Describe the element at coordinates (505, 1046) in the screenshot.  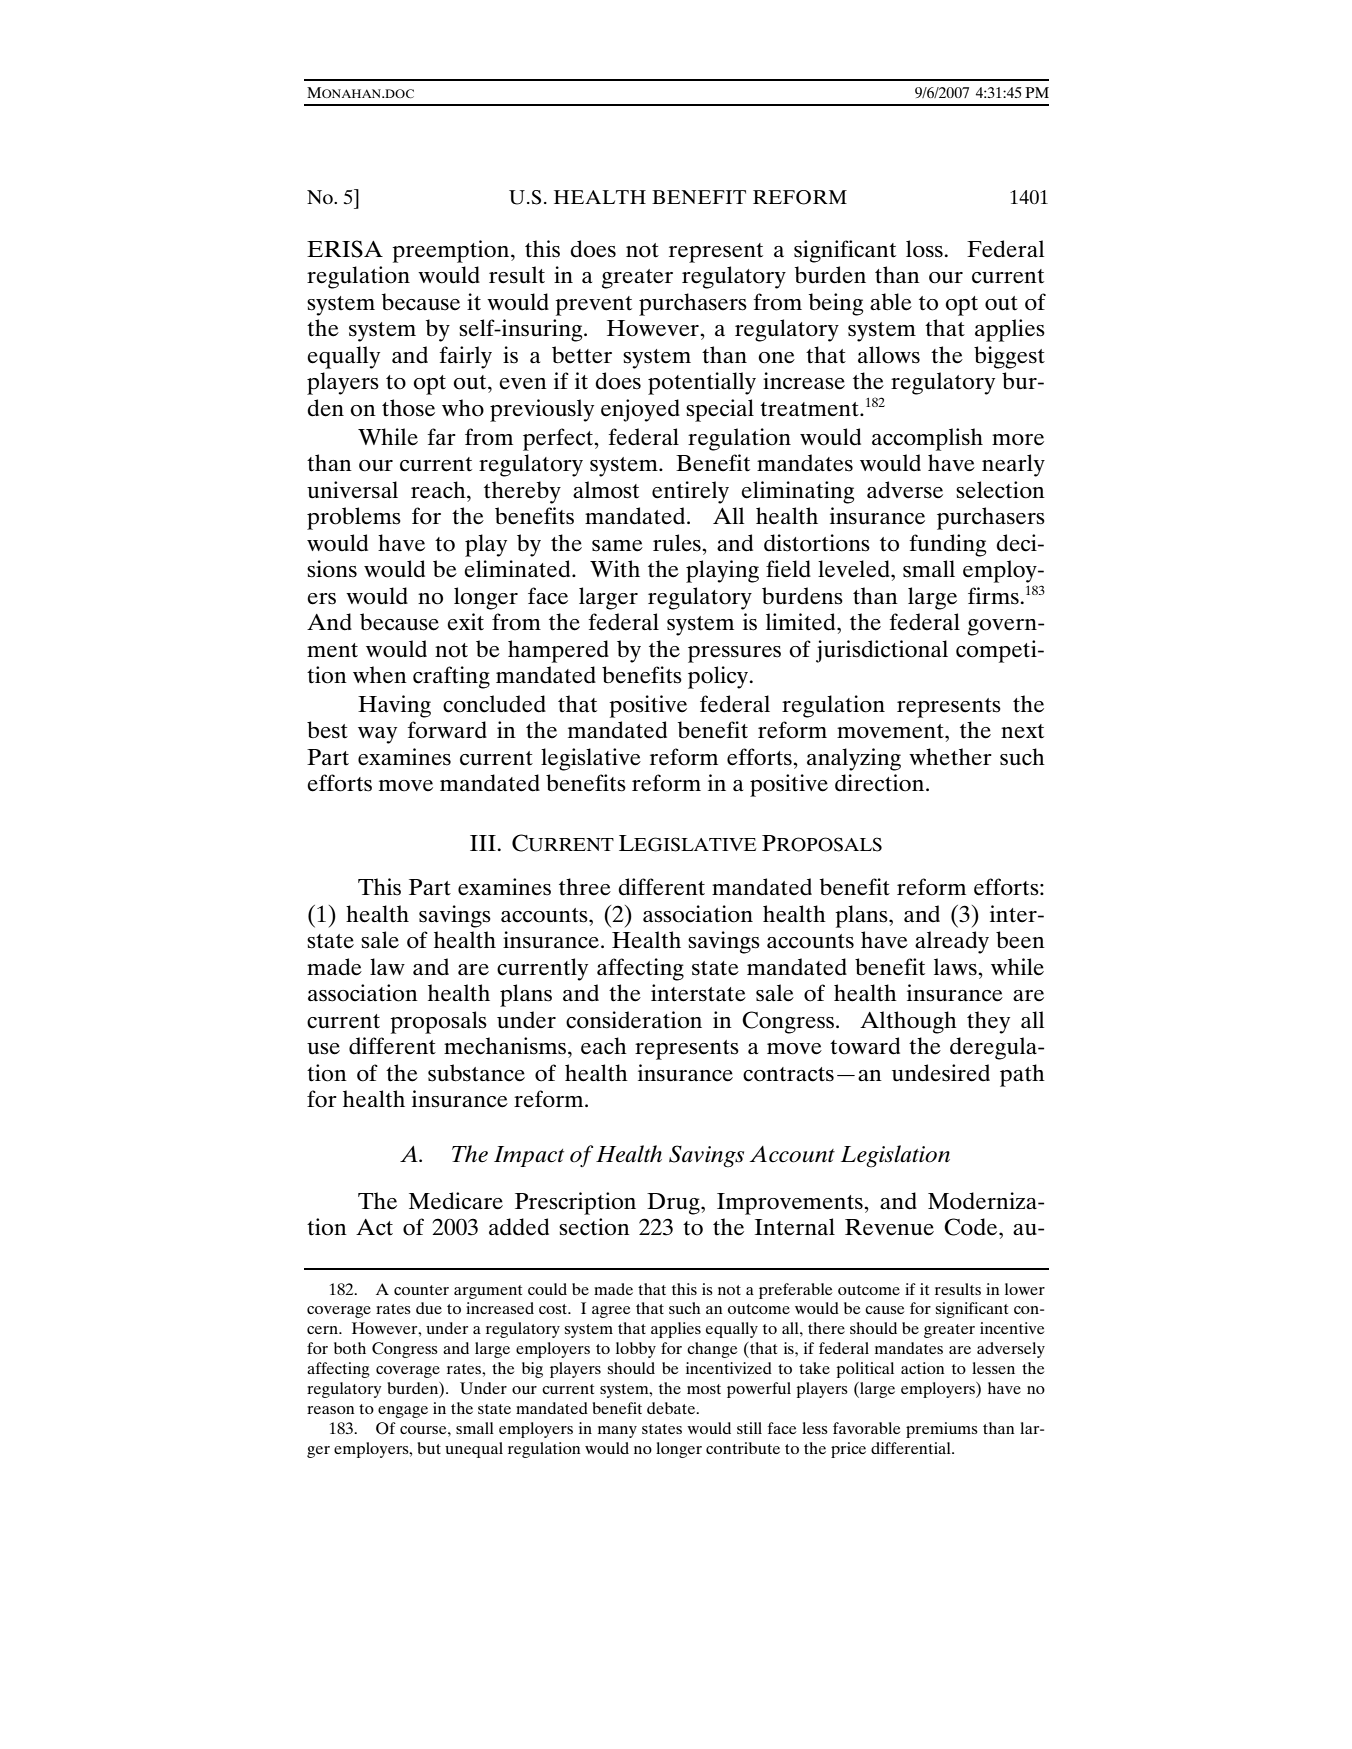
I see `mechanisms` at that location.
